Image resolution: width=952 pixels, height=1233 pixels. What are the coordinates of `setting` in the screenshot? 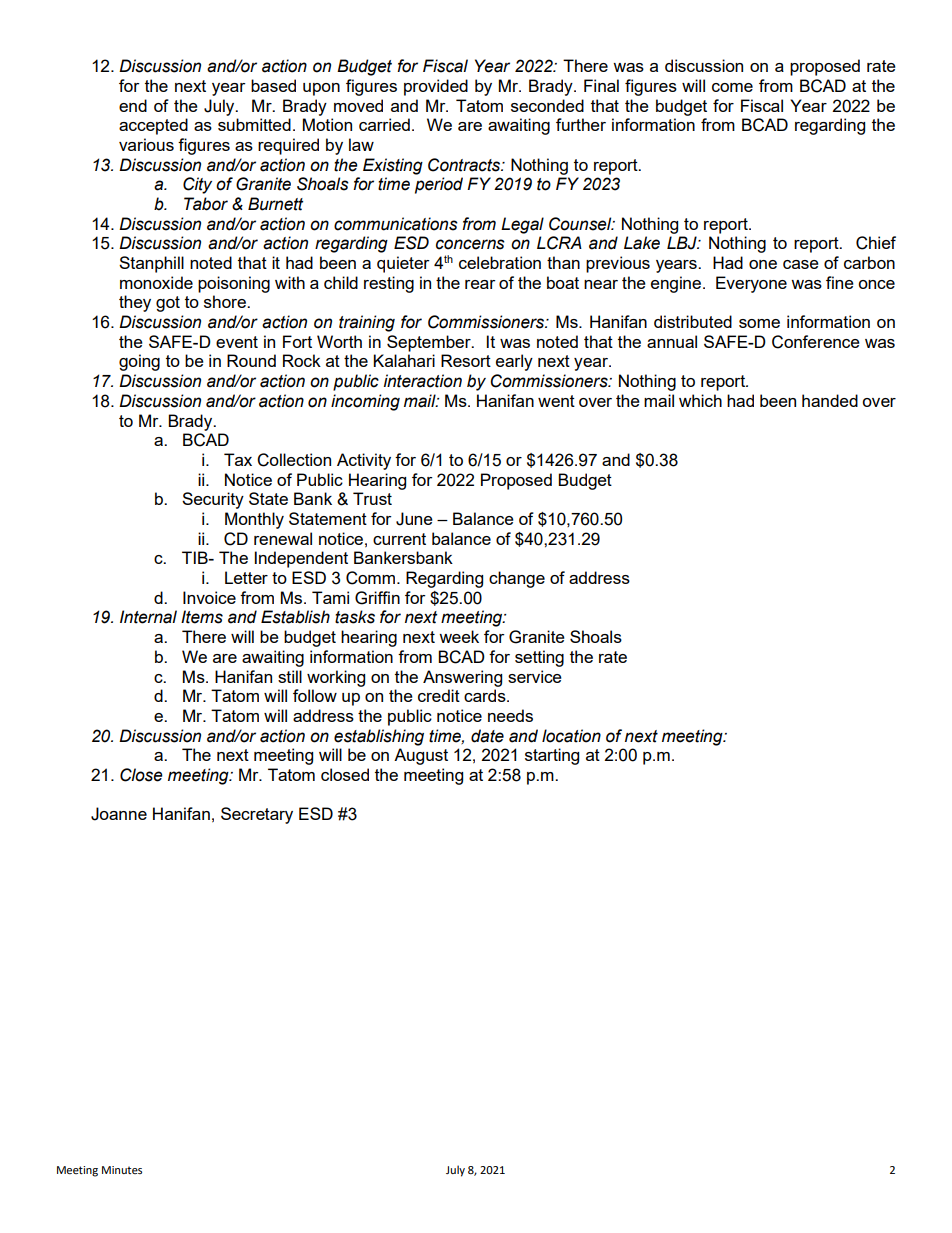 It's located at (539, 658).
